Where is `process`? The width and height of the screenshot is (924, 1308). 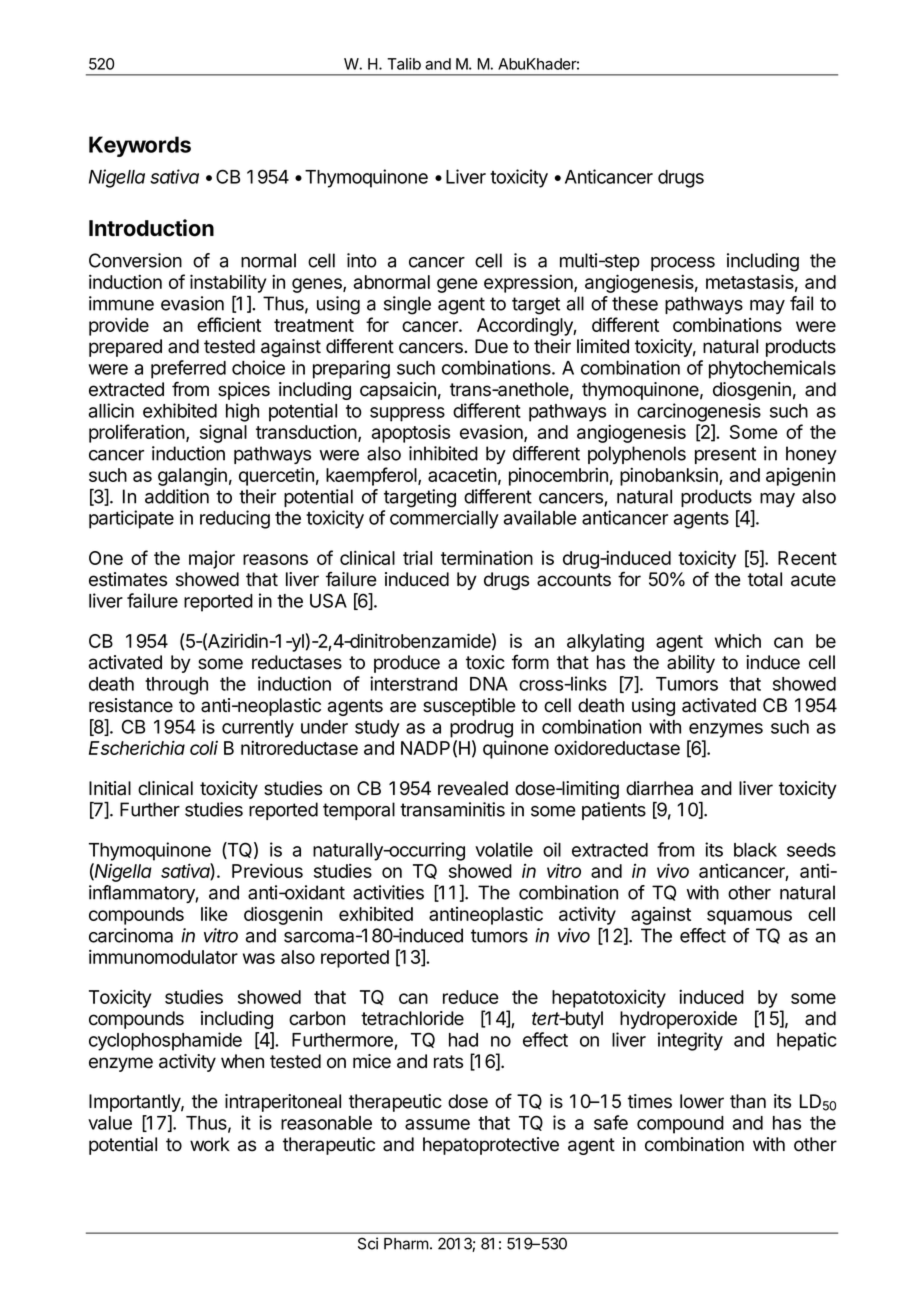 process is located at coordinates (683, 264).
